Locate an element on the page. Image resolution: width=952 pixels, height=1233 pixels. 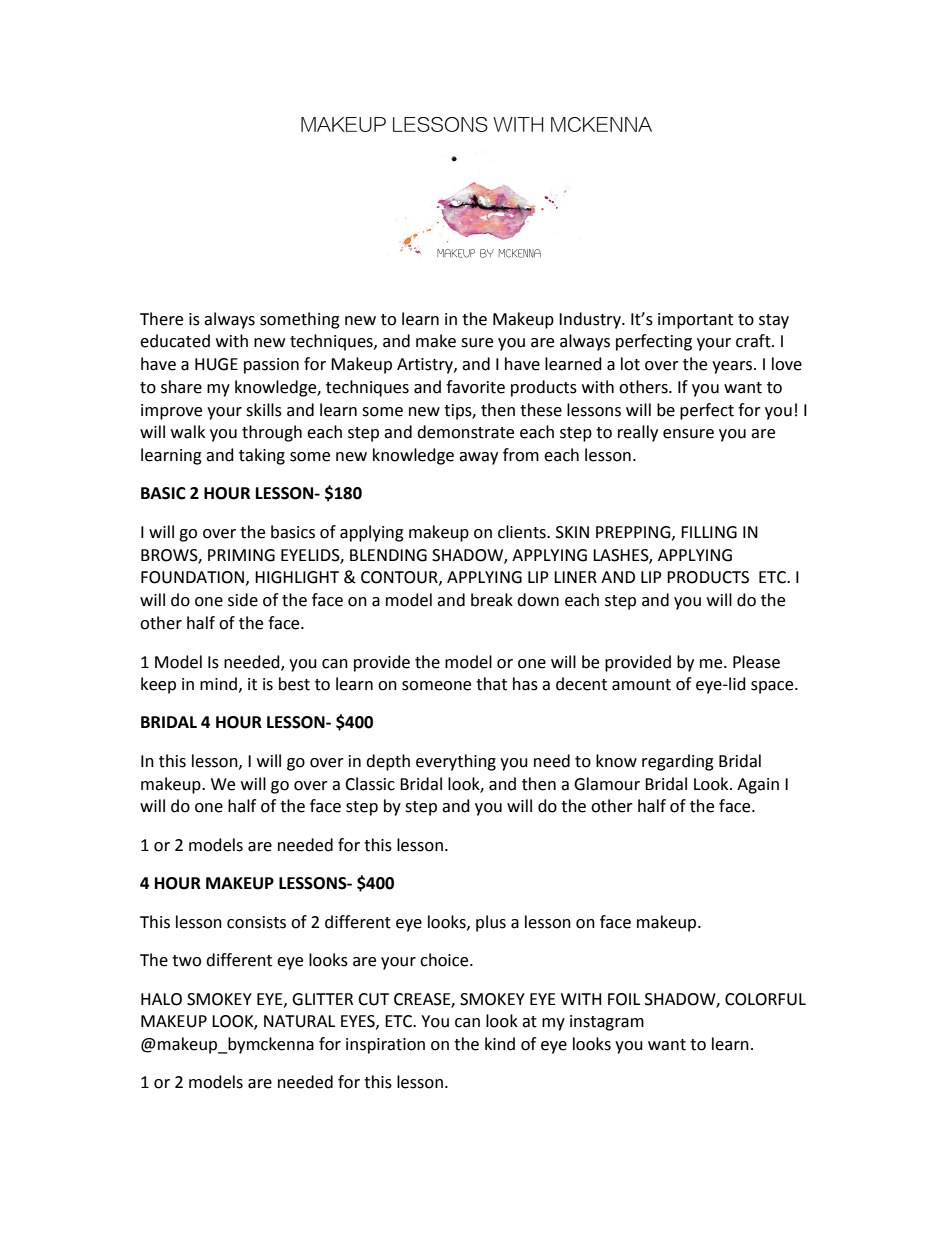
important is located at coordinates (695, 321).
